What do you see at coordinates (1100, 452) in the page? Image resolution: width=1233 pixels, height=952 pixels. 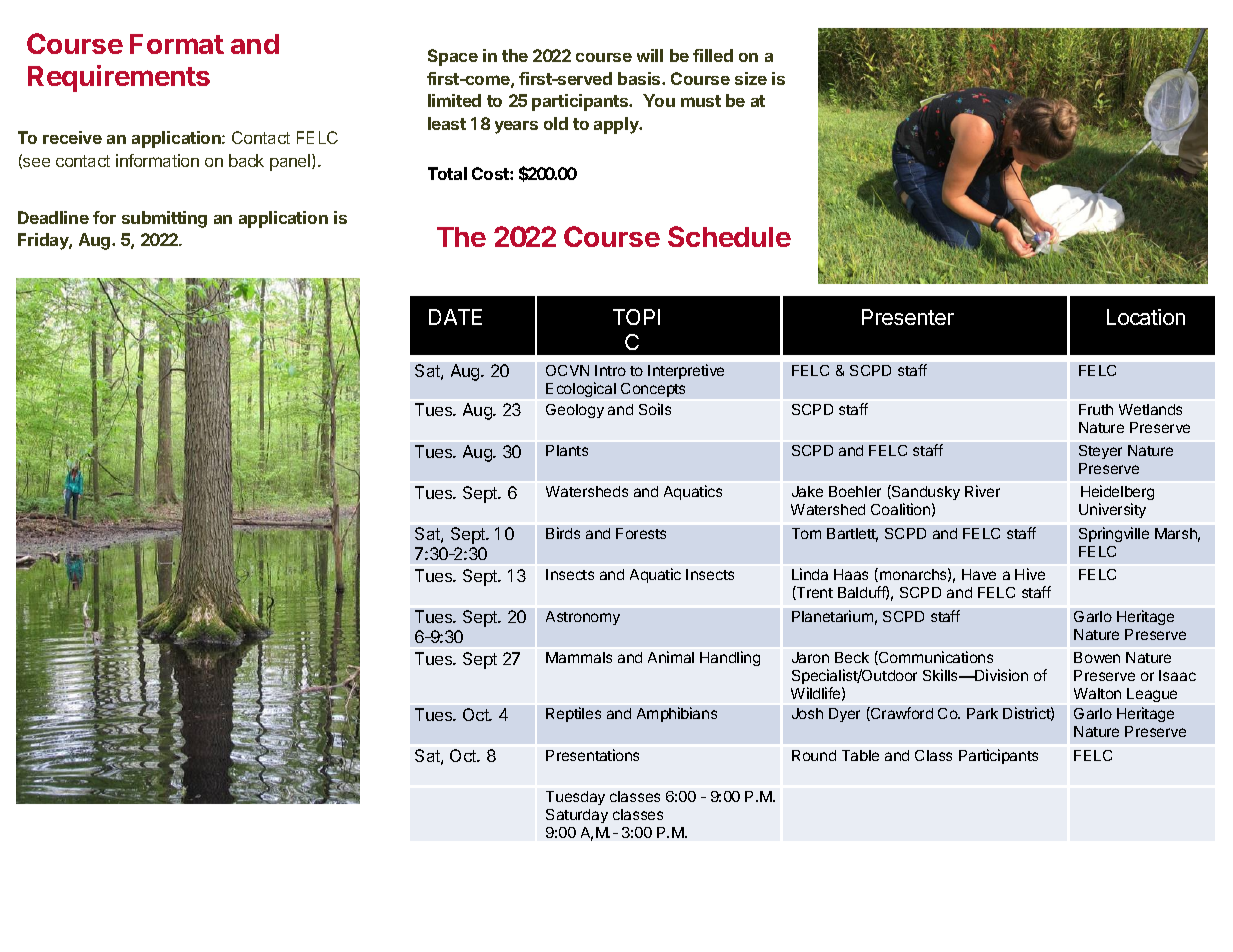 I see `Steyer` at bounding box center [1100, 452].
